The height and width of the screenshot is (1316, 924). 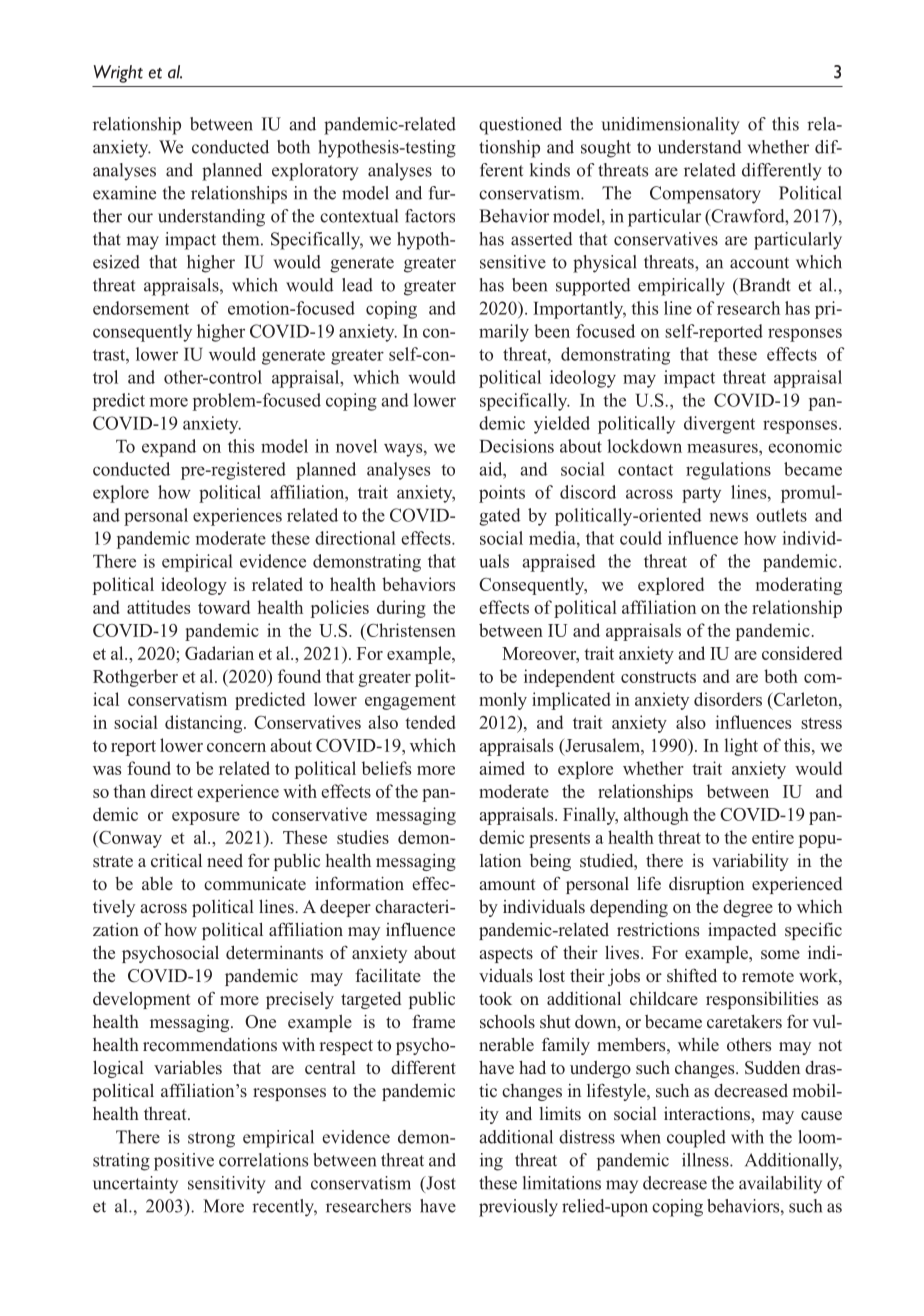 What do you see at coordinates (520, 126) in the screenshot?
I see `questioned` at bounding box center [520, 126].
